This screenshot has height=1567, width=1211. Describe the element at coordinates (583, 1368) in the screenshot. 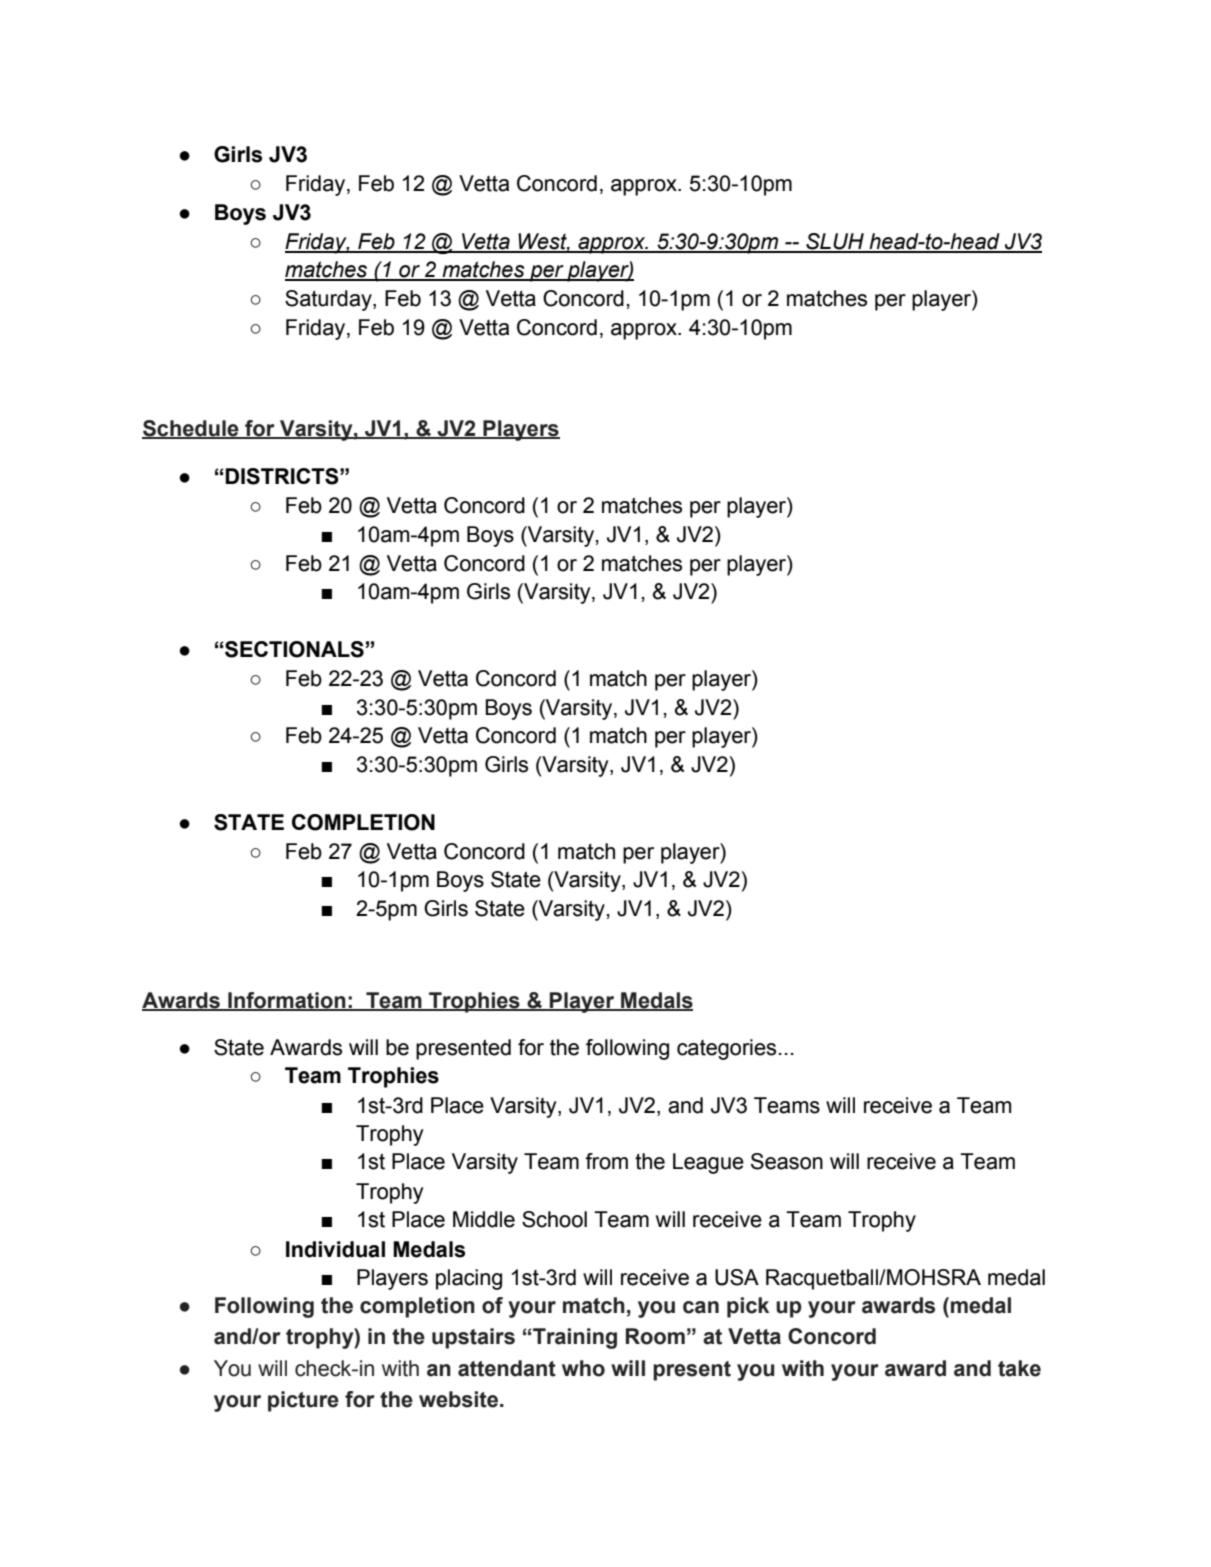

I see `who` at that location.
